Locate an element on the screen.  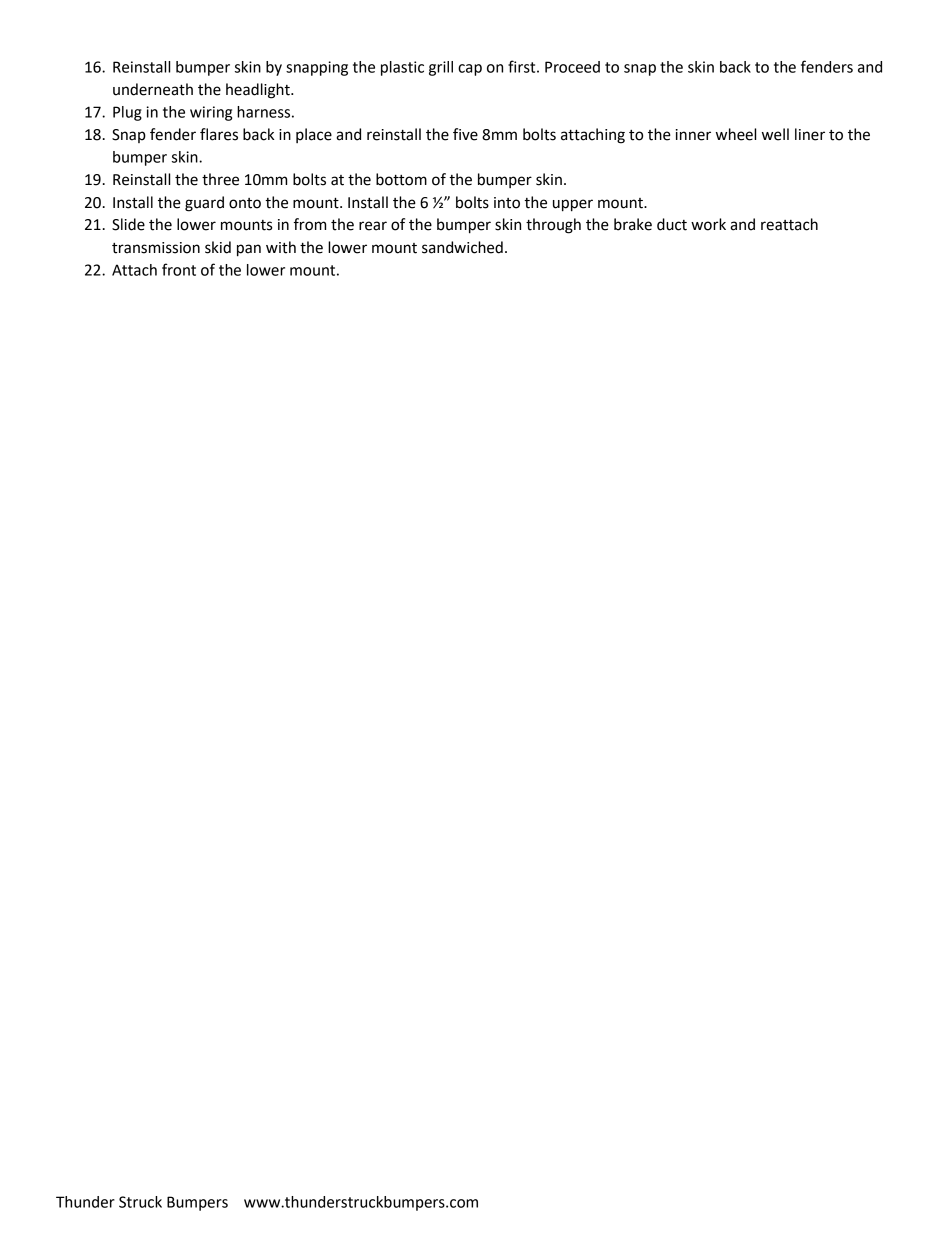
cap is located at coordinates (470, 70).
